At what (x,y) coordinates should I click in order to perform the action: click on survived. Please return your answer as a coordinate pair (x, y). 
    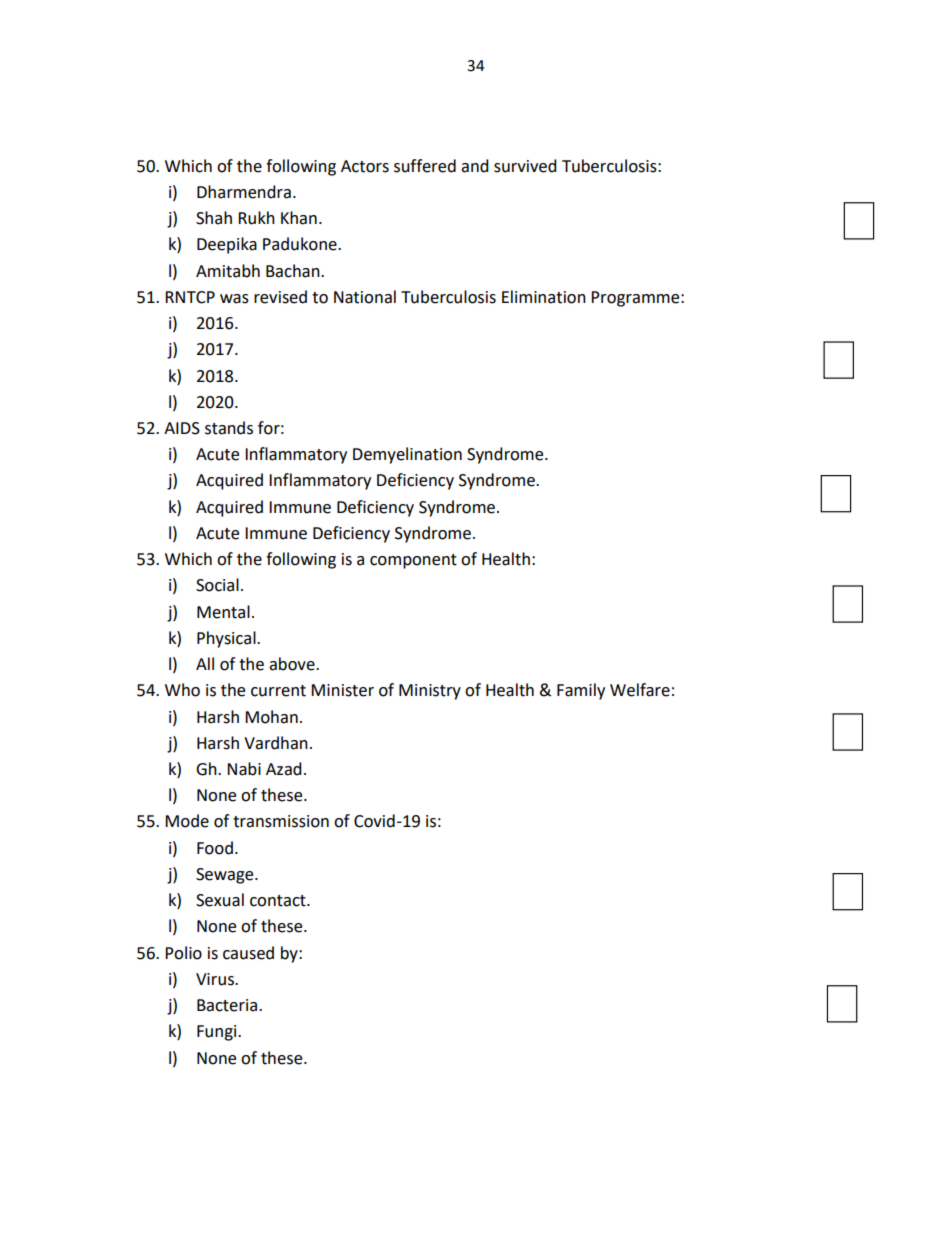
    Looking at the image, I should click on (525, 166).
